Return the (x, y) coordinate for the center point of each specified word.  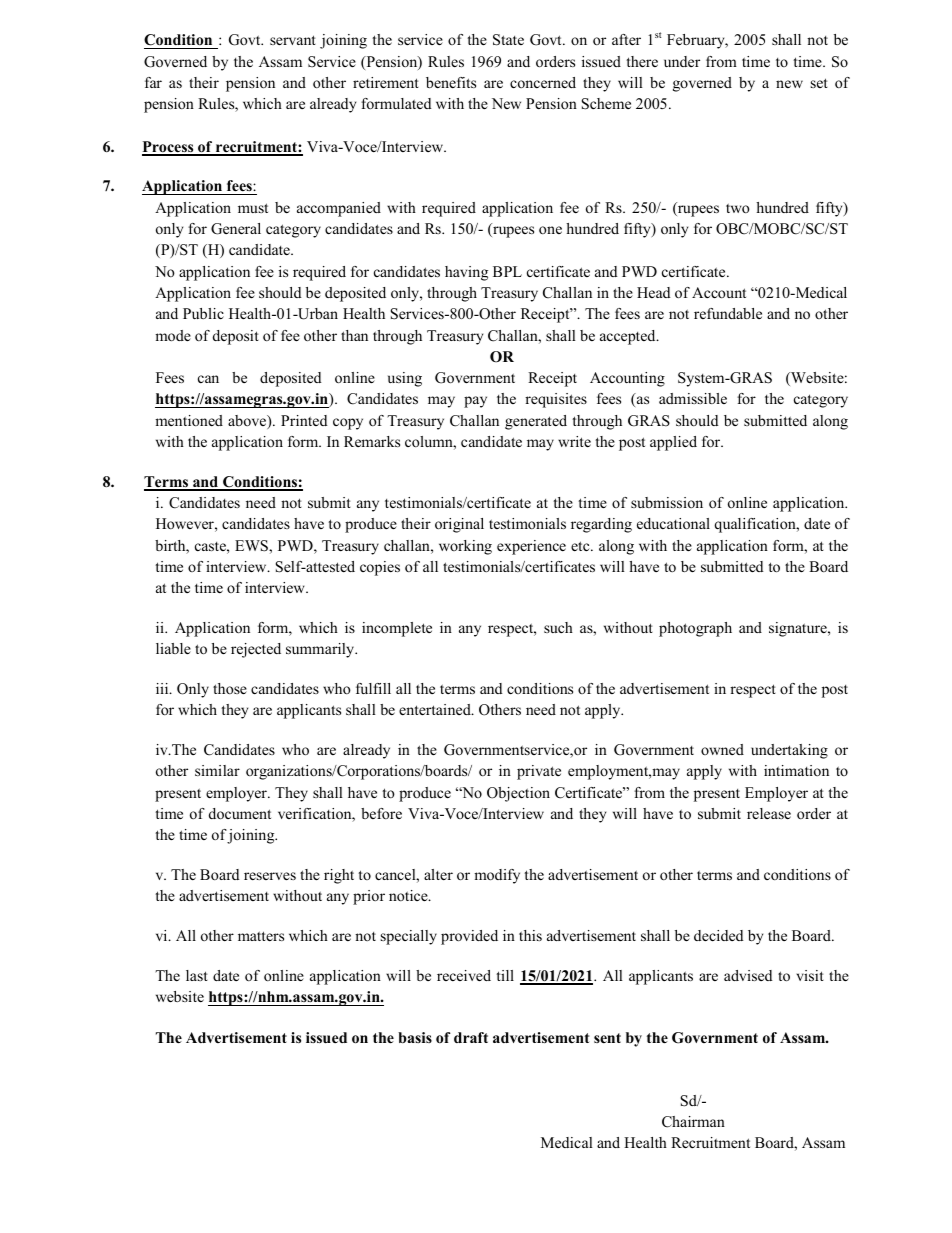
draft (471, 1037)
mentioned (189, 420)
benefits (451, 82)
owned (722, 749)
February (697, 41)
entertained (436, 709)
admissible (693, 398)
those (230, 688)
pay (475, 402)
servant (293, 40)
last (197, 975)
